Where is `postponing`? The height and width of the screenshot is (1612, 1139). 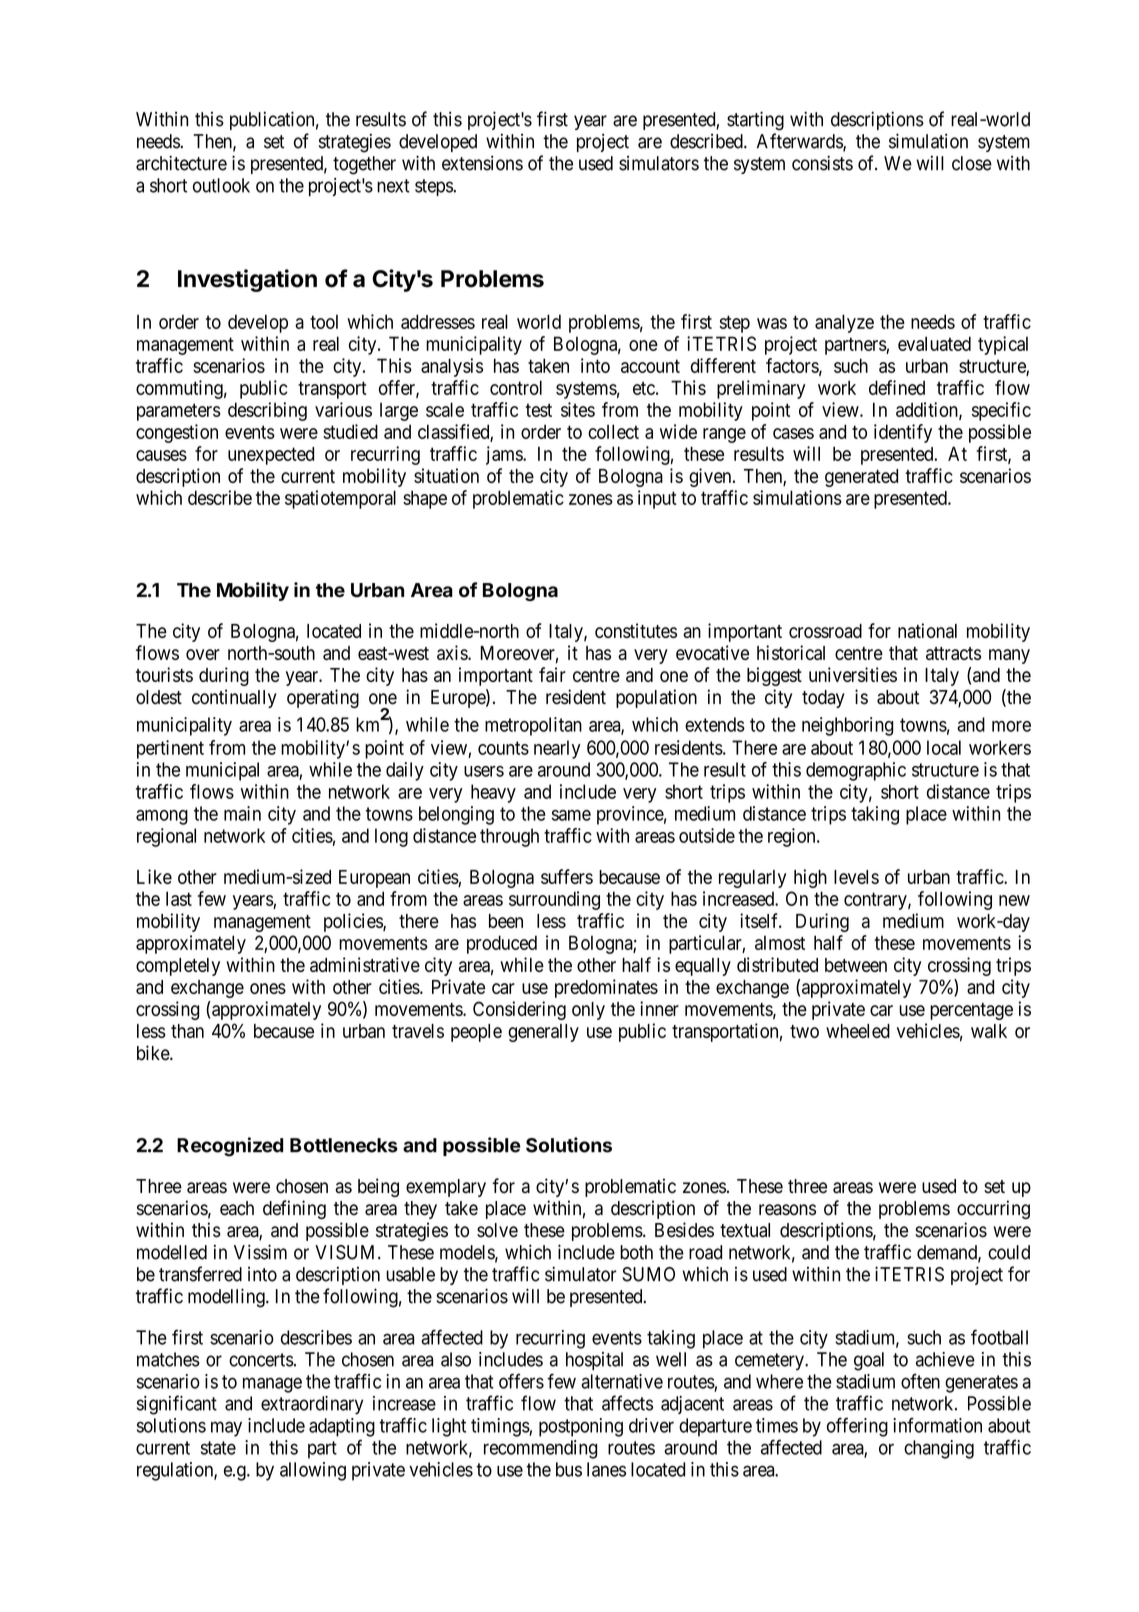 postponing is located at coordinates (581, 1427).
